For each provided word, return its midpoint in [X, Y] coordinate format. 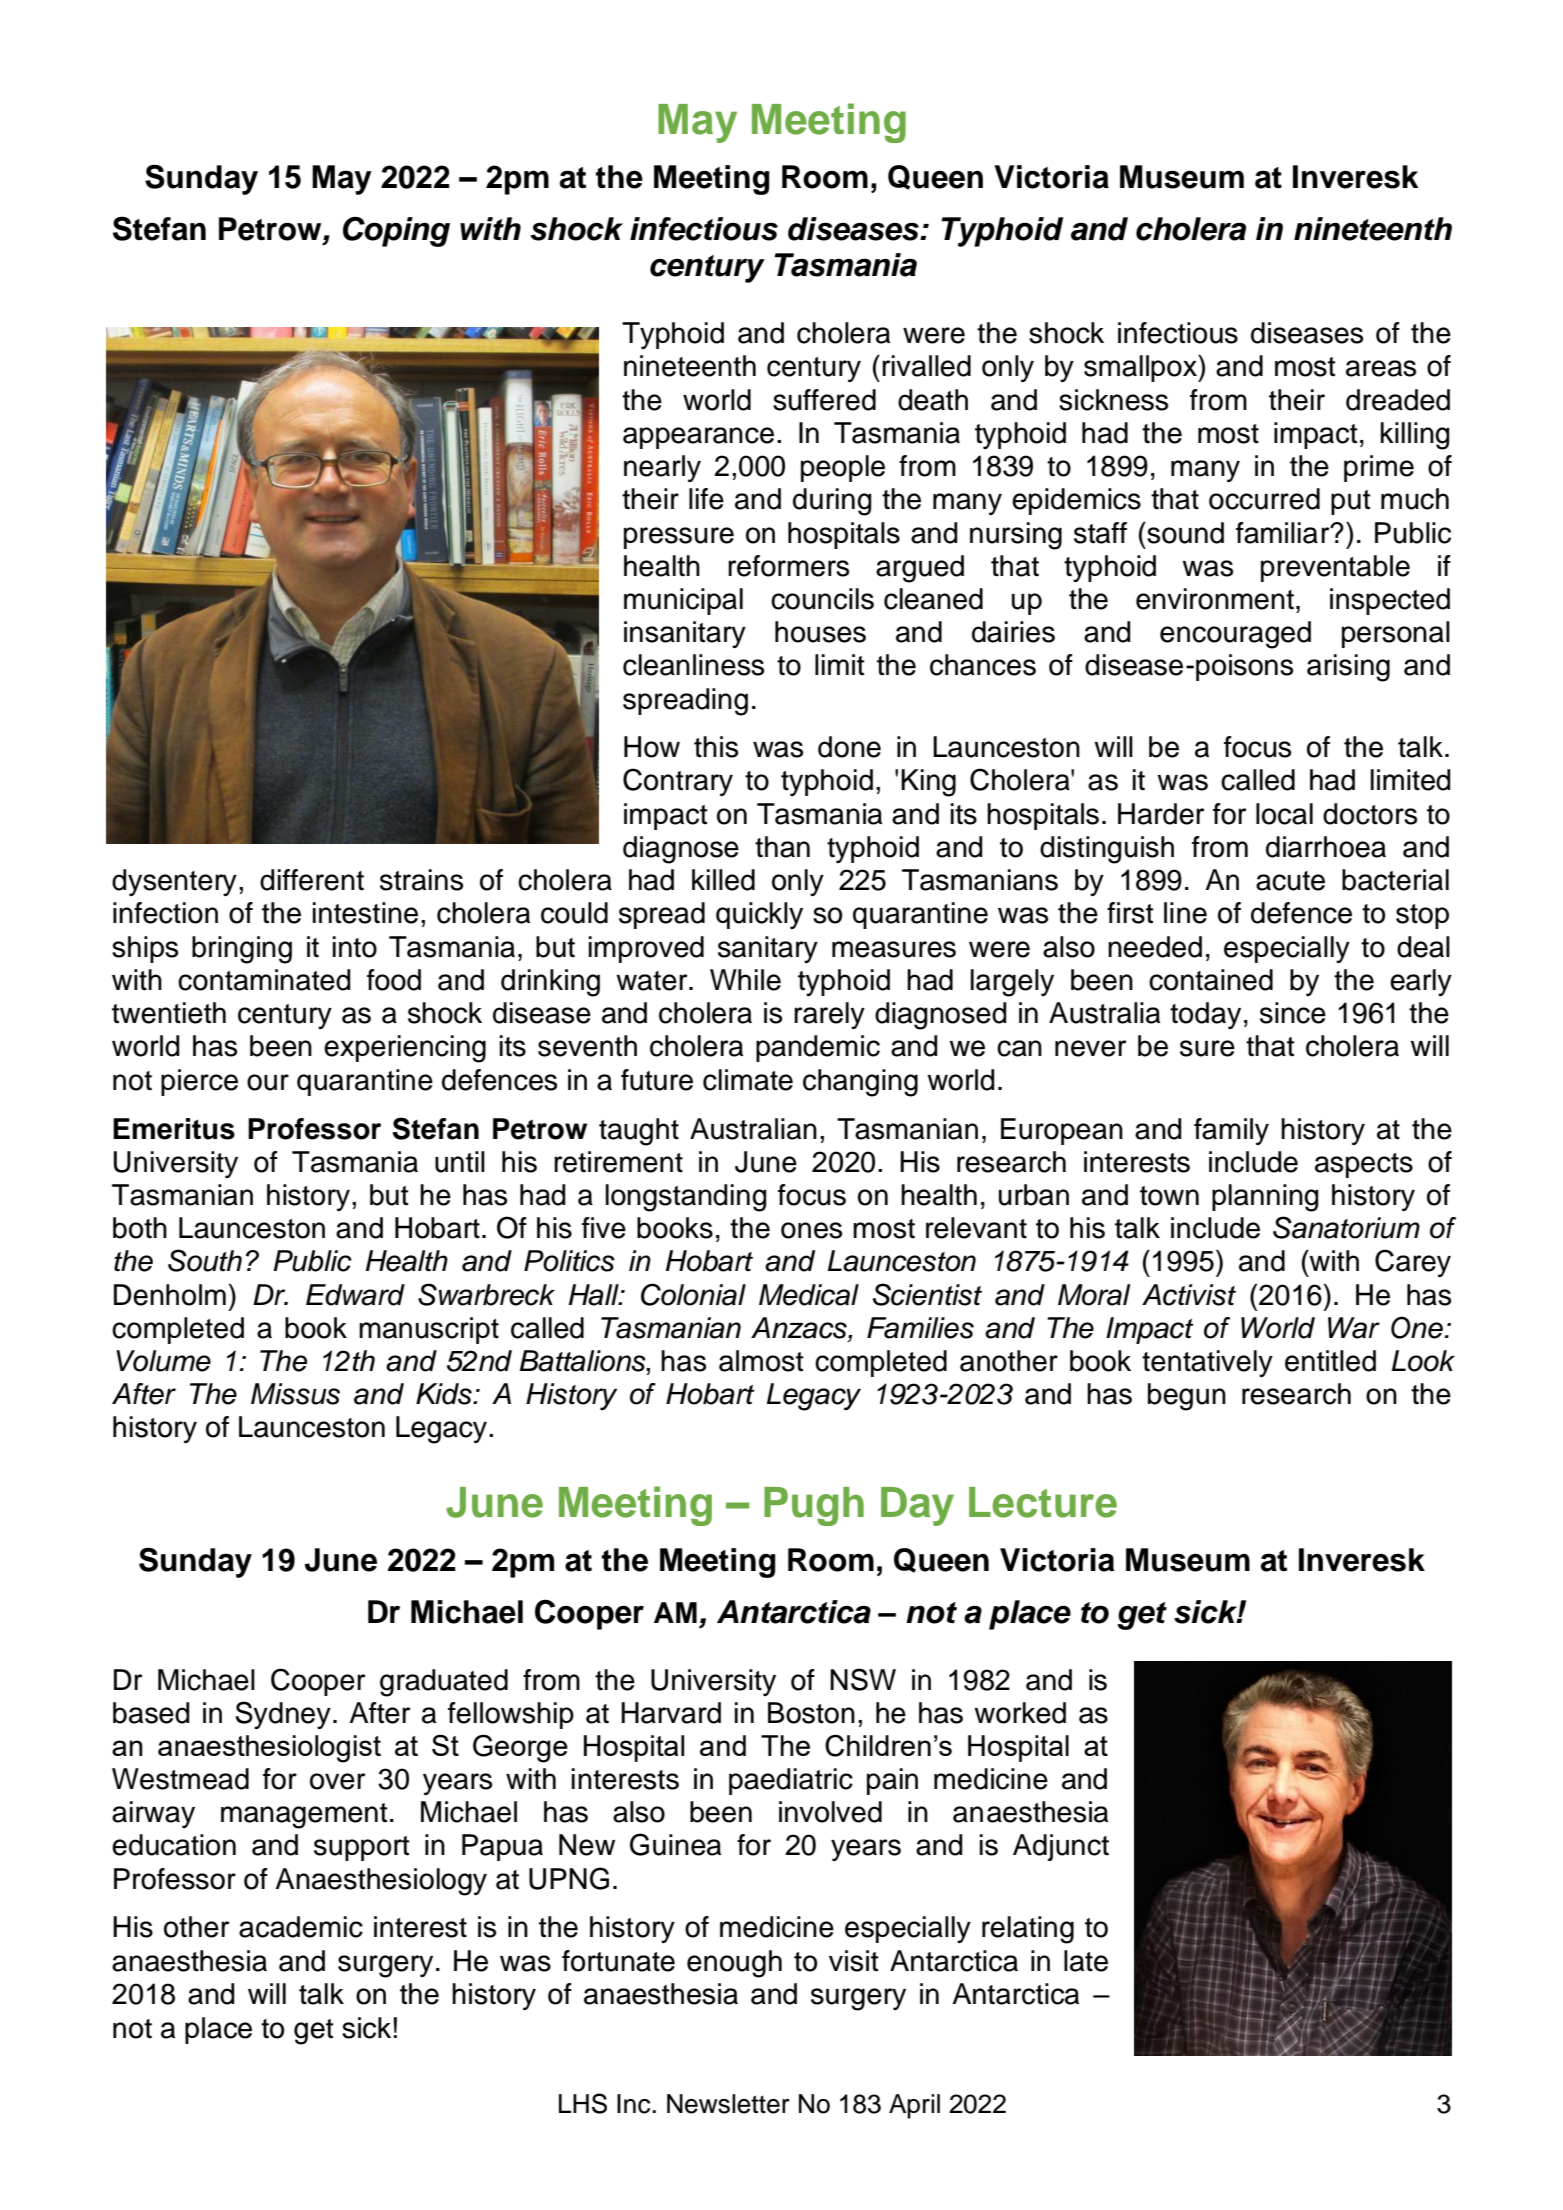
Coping [396, 231]
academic [301, 1927]
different [312, 880]
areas [1381, 368]
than [782, 847]
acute [1290, 881]
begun [1187, 1397]
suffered [824, 400]
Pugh [814, 1506]
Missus [295, 1394]
